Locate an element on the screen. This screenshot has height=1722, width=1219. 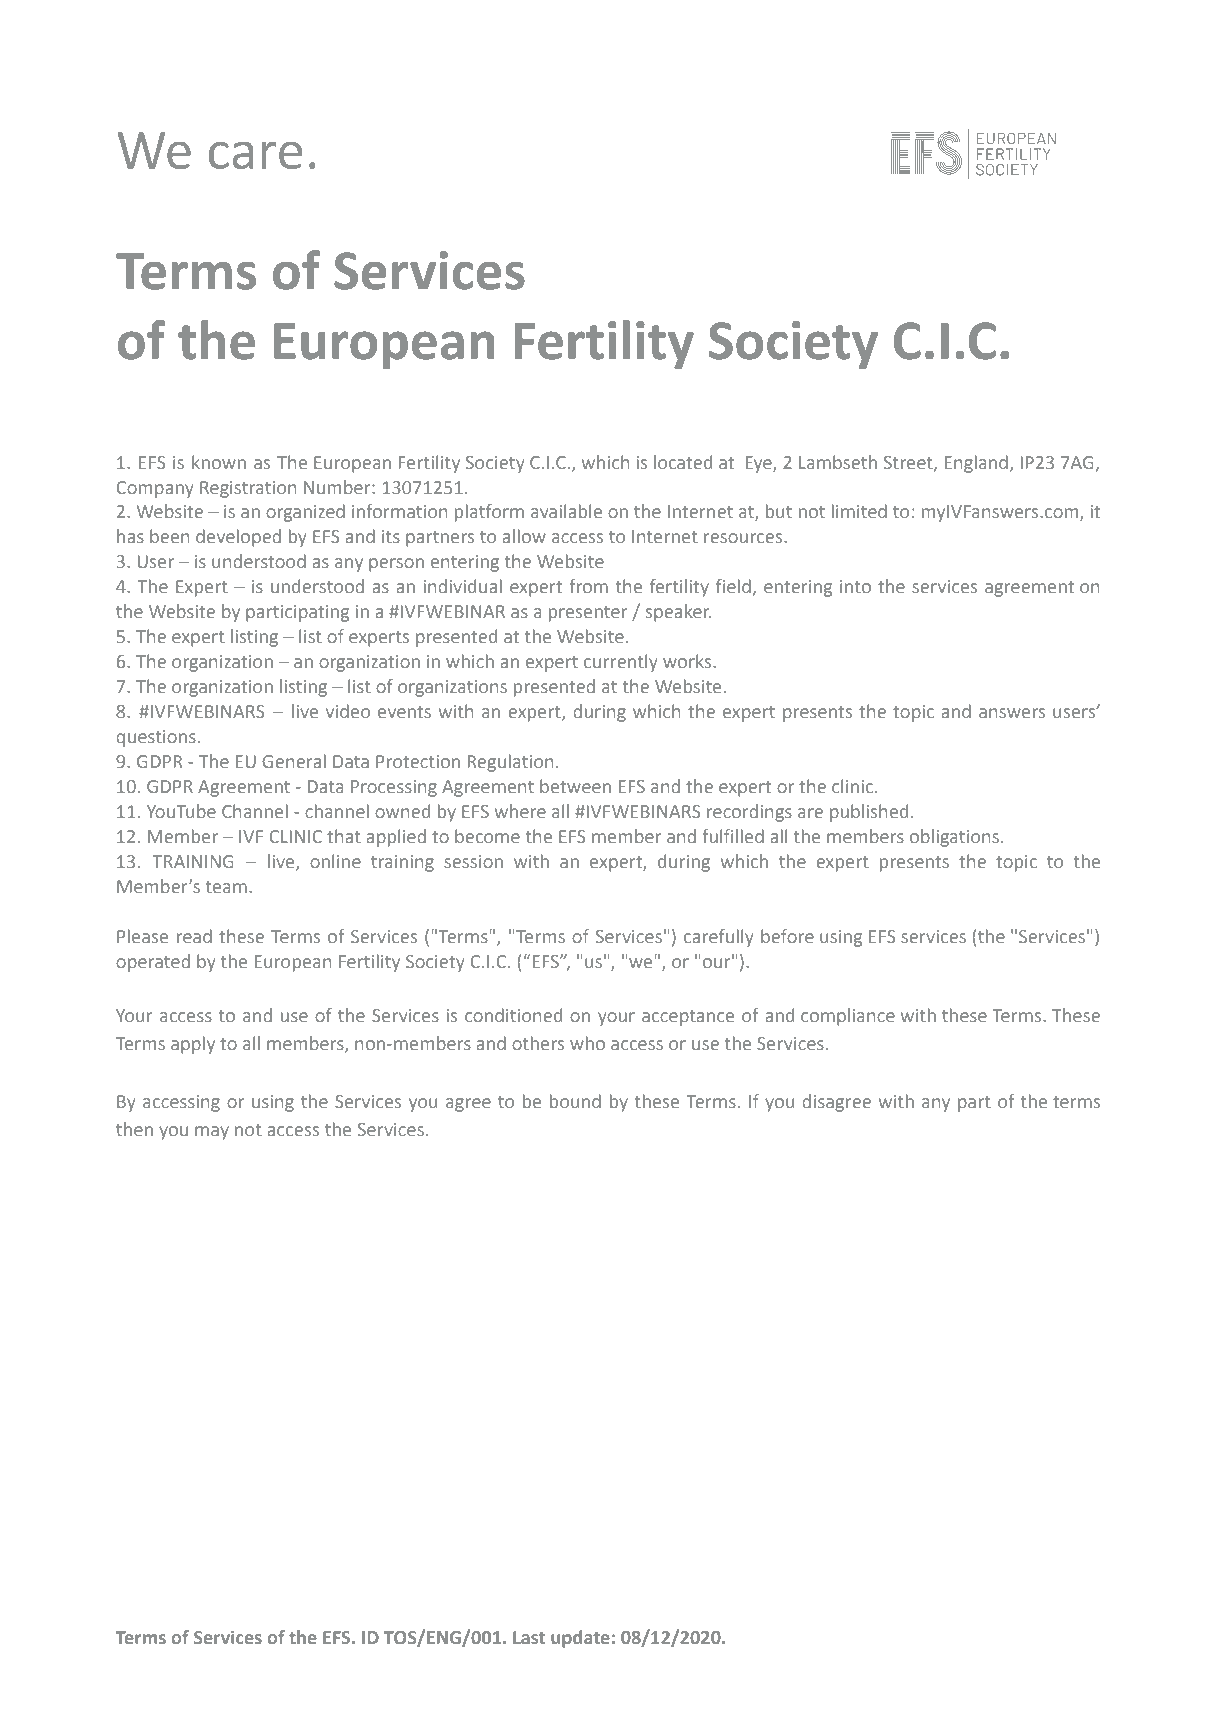
acceptance is located at coordinates (688, 1018).
